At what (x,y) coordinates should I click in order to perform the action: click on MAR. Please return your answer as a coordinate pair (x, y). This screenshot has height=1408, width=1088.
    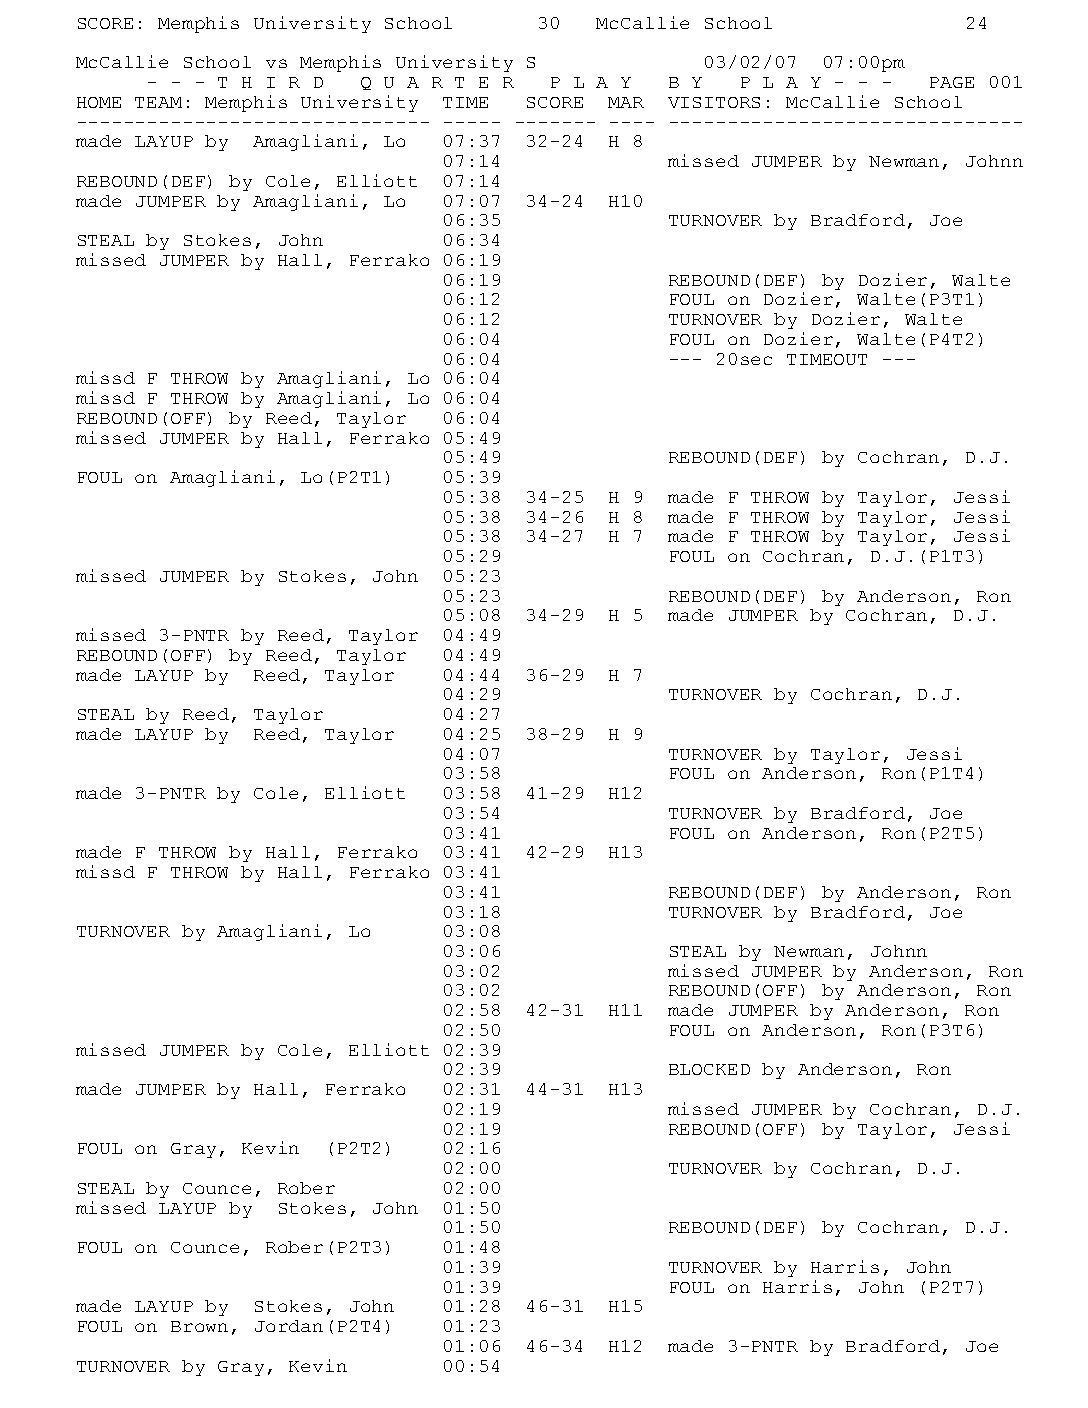
    Looking at the image, I should click on (626, 102).
